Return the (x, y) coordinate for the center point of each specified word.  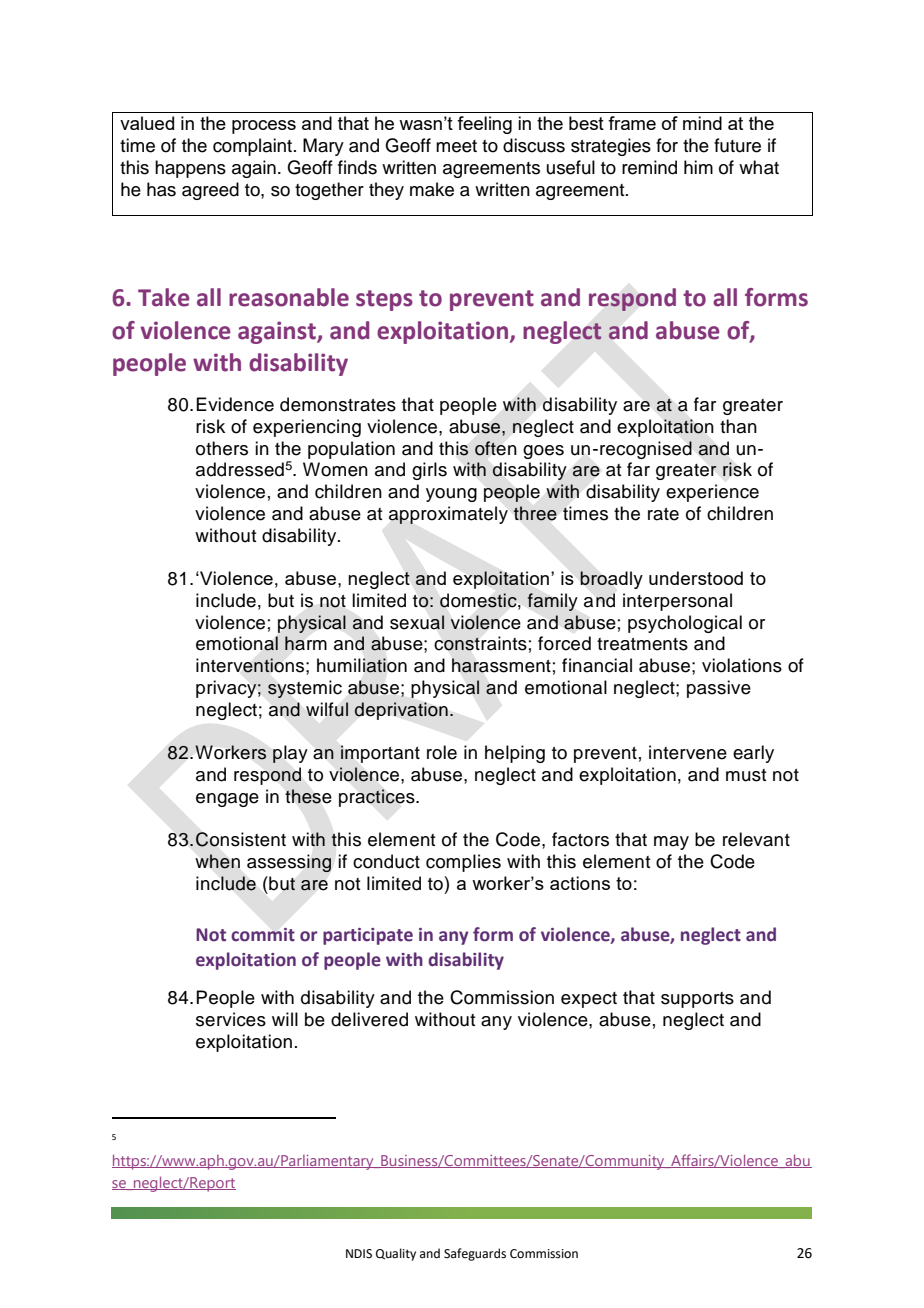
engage (227, 800)
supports (697, 1000)
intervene (688, 752)
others (222, 448)
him (698, 167)
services (231, 1019)
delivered (369, 1019)
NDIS (359, 1254)
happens (190, 169)
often (495, 448)
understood (696, 578)
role (442, 752)
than (738, 426)
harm (306, 643)
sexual (417, 622)
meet (456, 146)
